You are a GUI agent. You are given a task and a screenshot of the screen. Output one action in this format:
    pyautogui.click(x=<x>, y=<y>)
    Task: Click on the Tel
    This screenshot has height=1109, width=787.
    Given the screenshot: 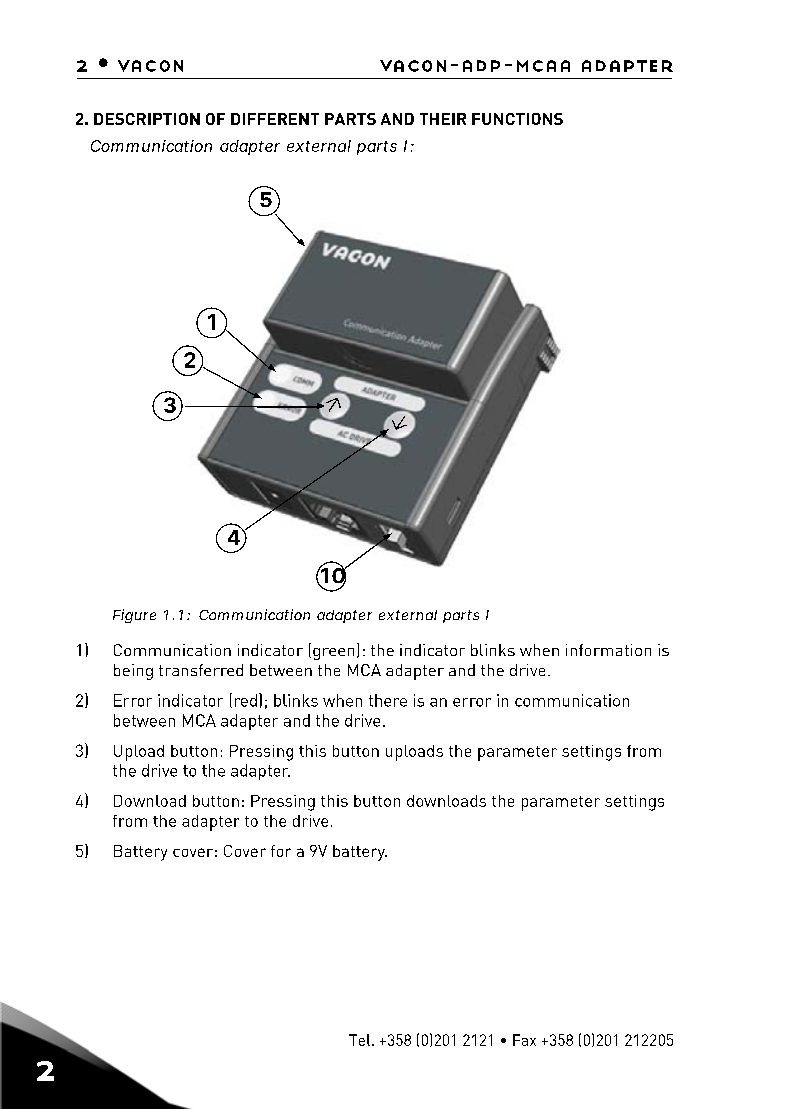 What is the action you would take?
    pyautogui.click(x=361, y=1040)
